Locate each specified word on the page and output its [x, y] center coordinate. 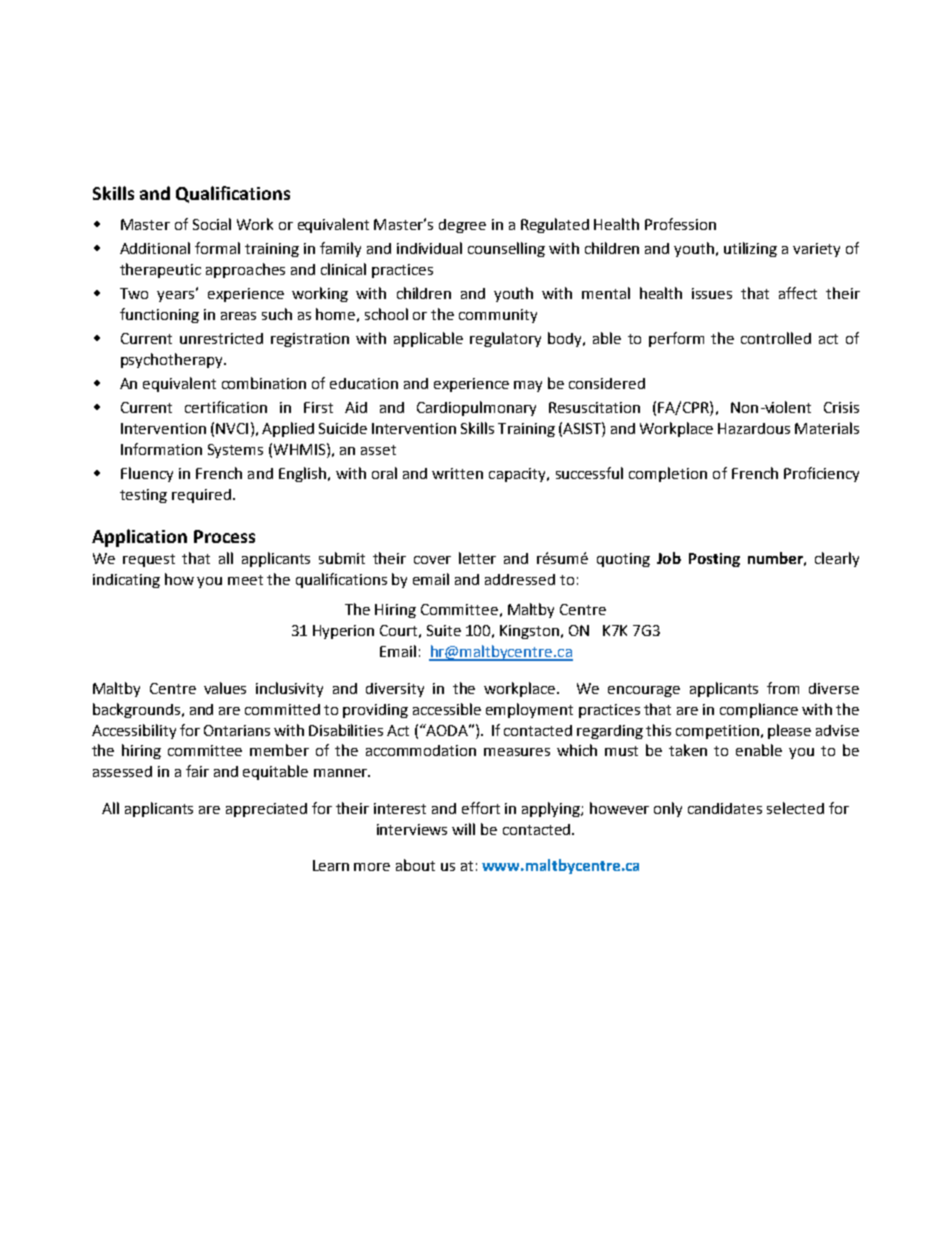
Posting [714, 560]
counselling [506, 249]
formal [217, 248]
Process [224, 536]
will [463, 829]
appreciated [266, 810]
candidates [725, 808]
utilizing [750, 249]
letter [477, 558]
